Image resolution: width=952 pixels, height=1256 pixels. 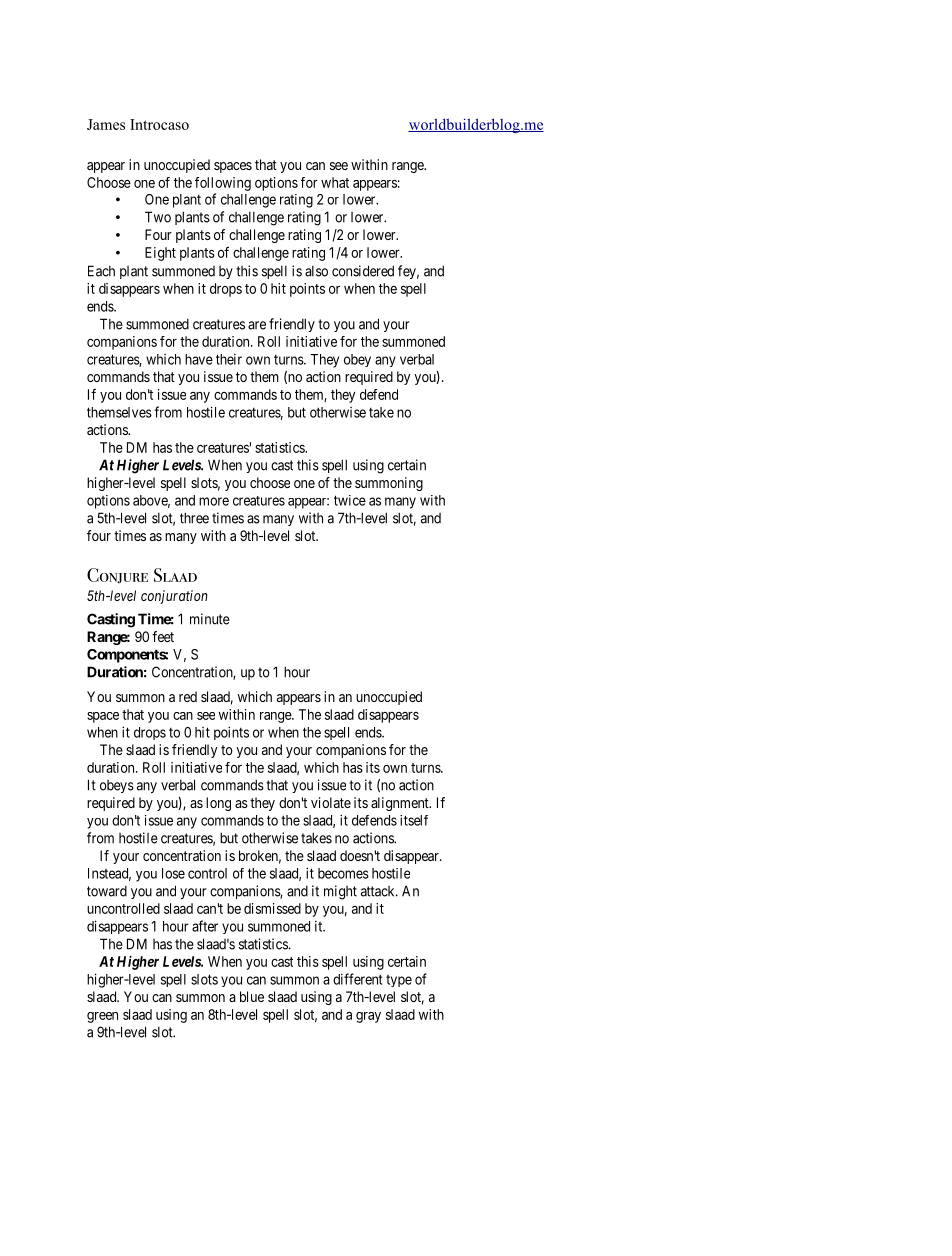 I want to click on long, so click(x=218, y=804).
